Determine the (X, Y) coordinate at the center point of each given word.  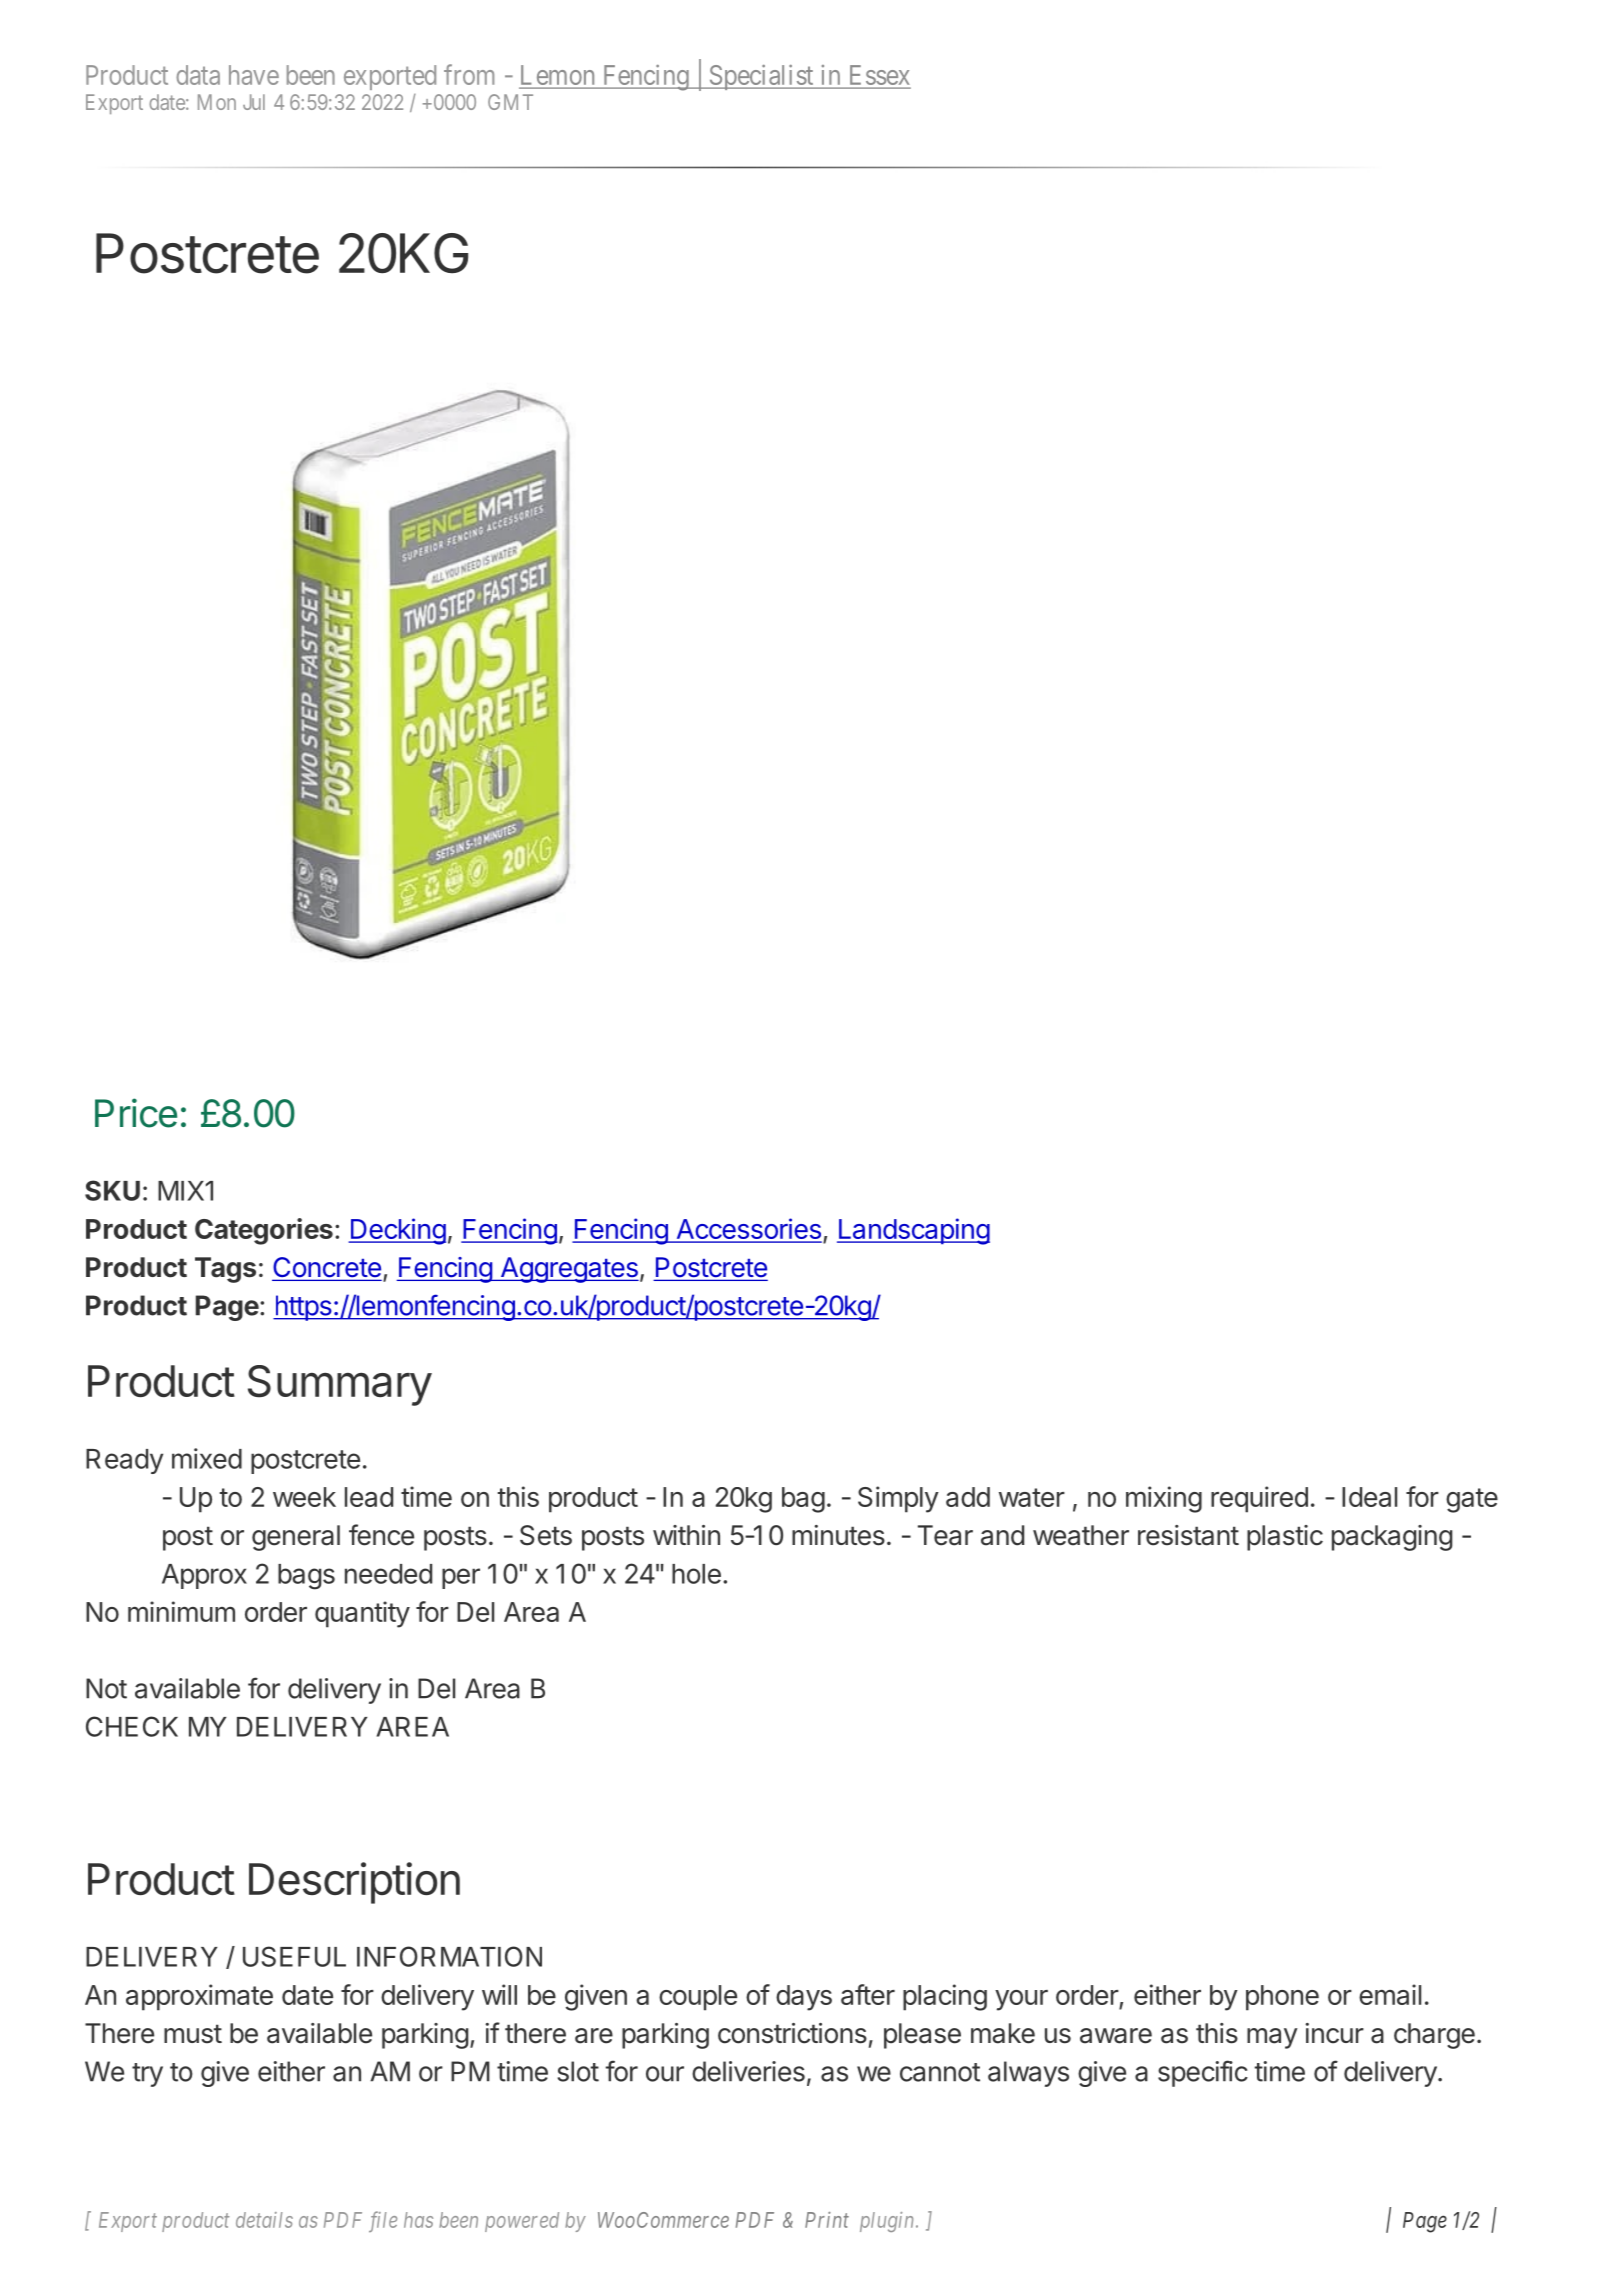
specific (1203, 2073)
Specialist (761, 77)
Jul (254, 102)
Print (827, 2220)
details (264, 2220)
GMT (510, 102)
